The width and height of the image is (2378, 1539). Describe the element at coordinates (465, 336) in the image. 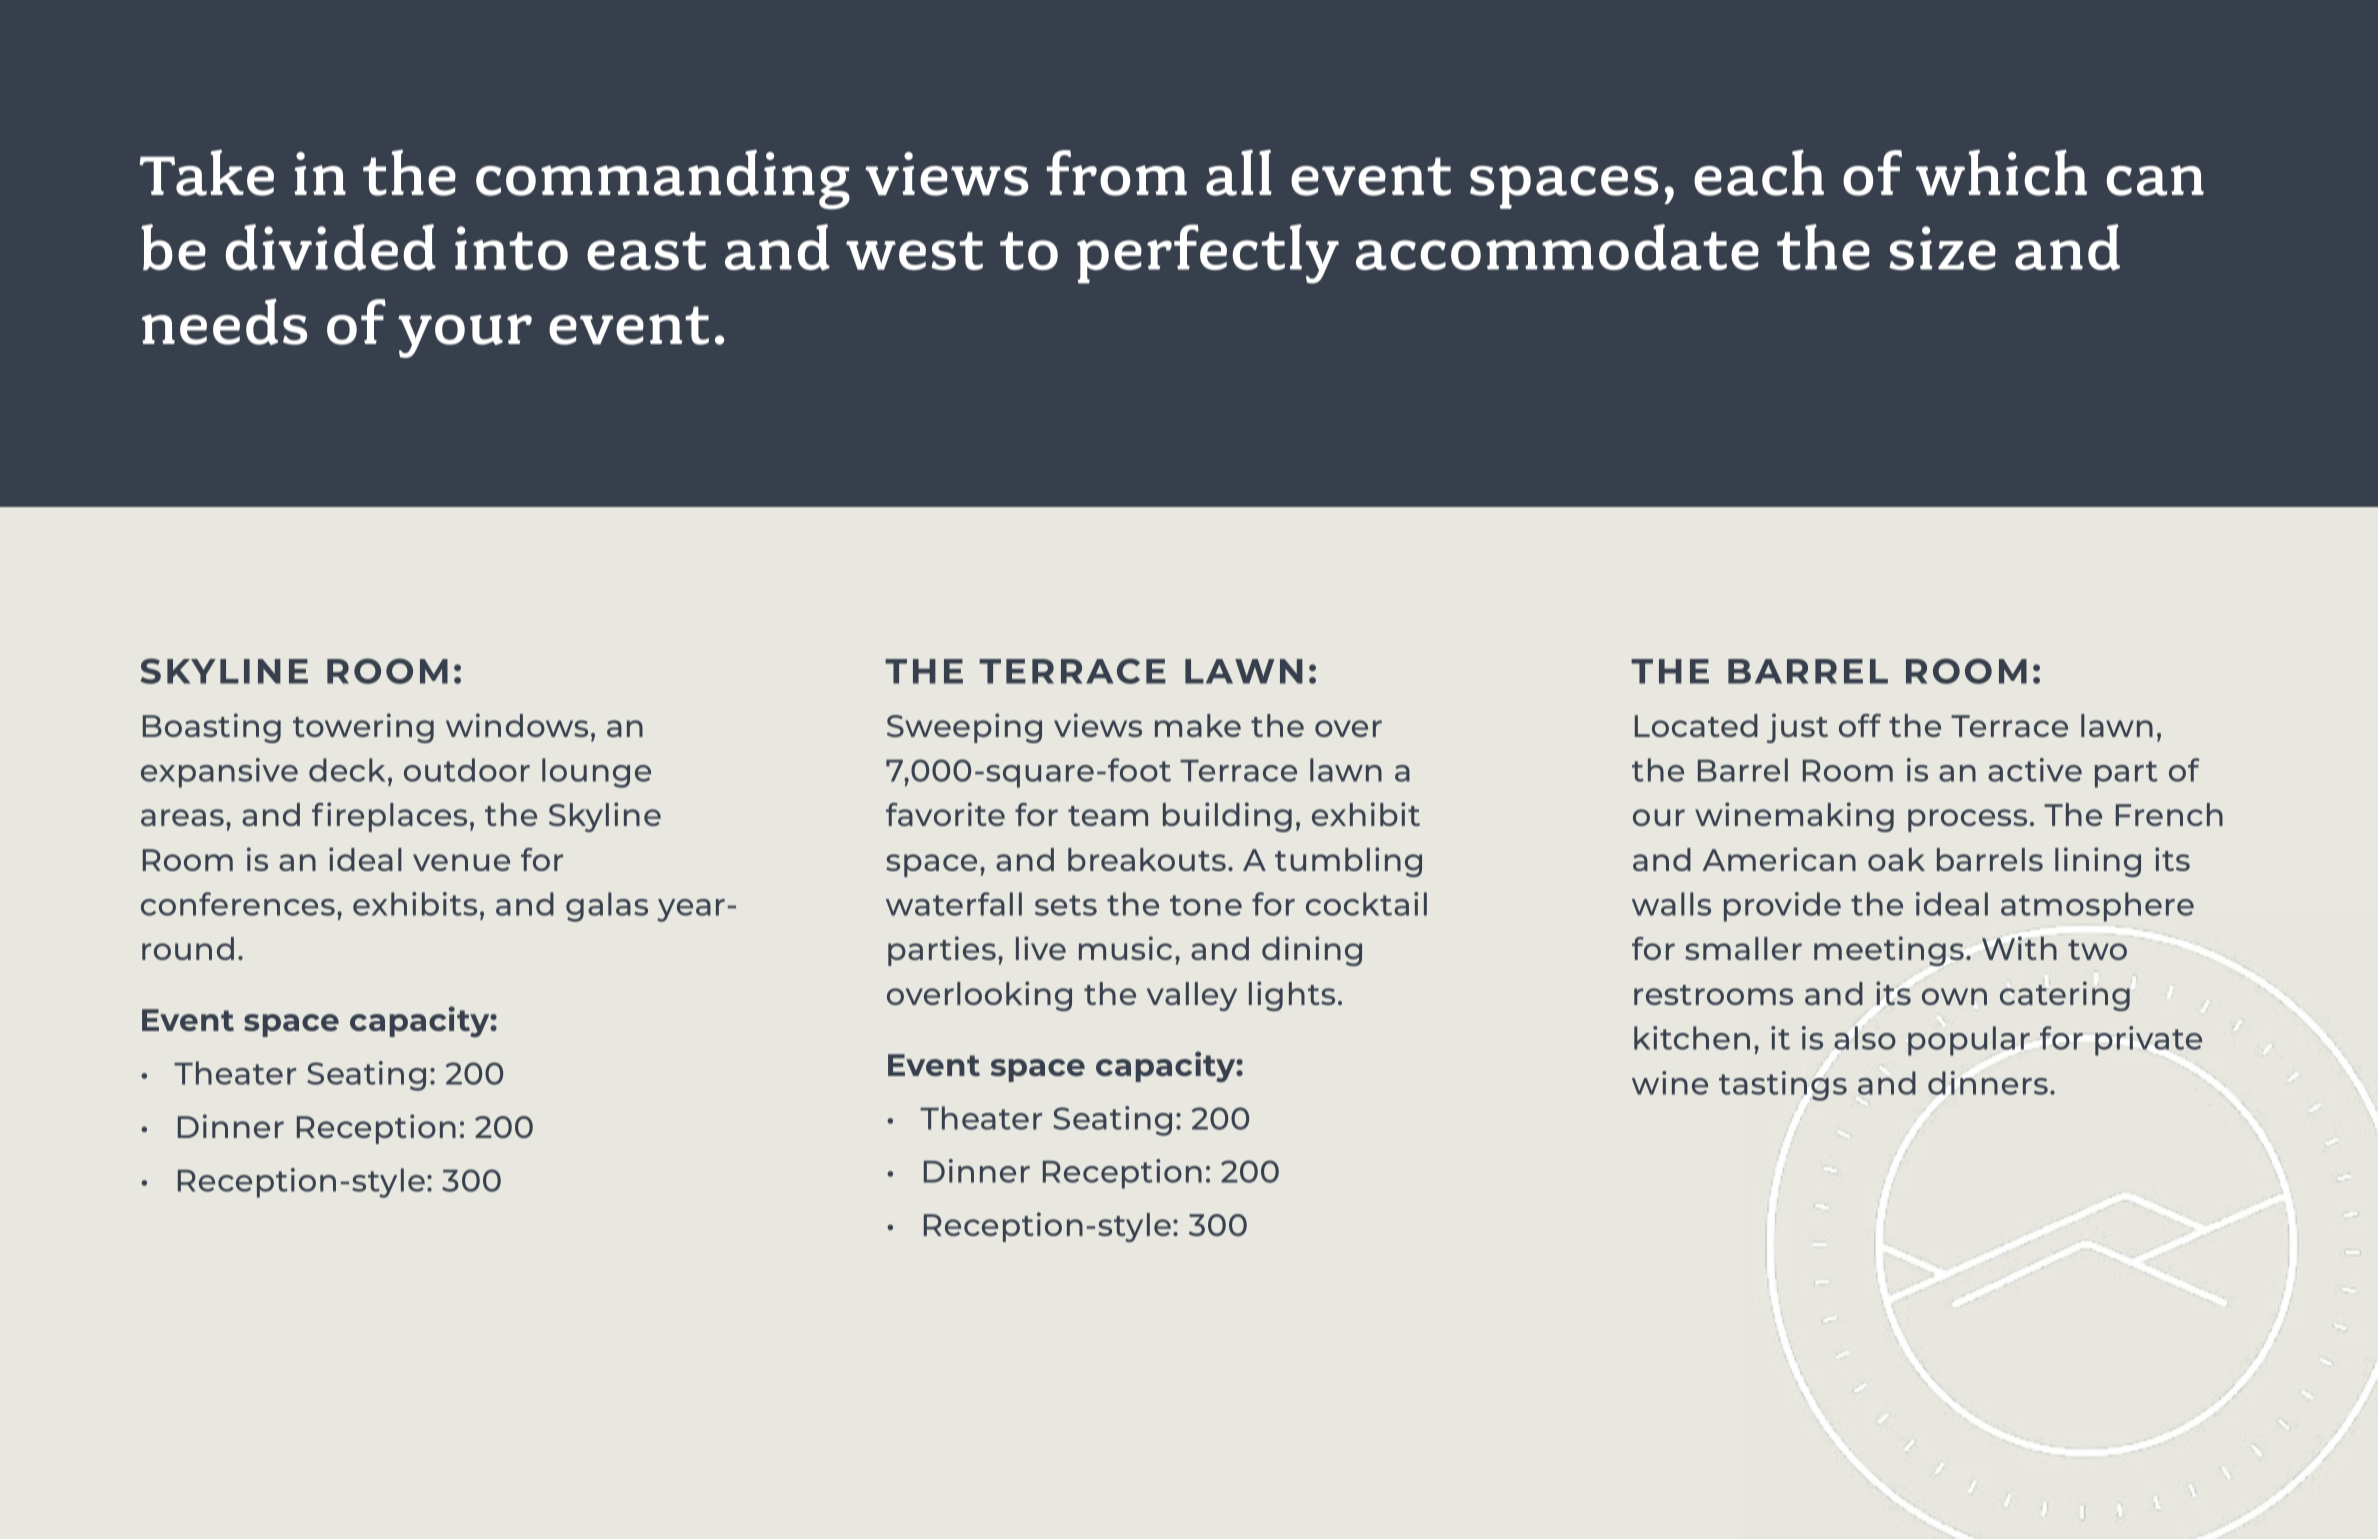

I see `your` at that location.
